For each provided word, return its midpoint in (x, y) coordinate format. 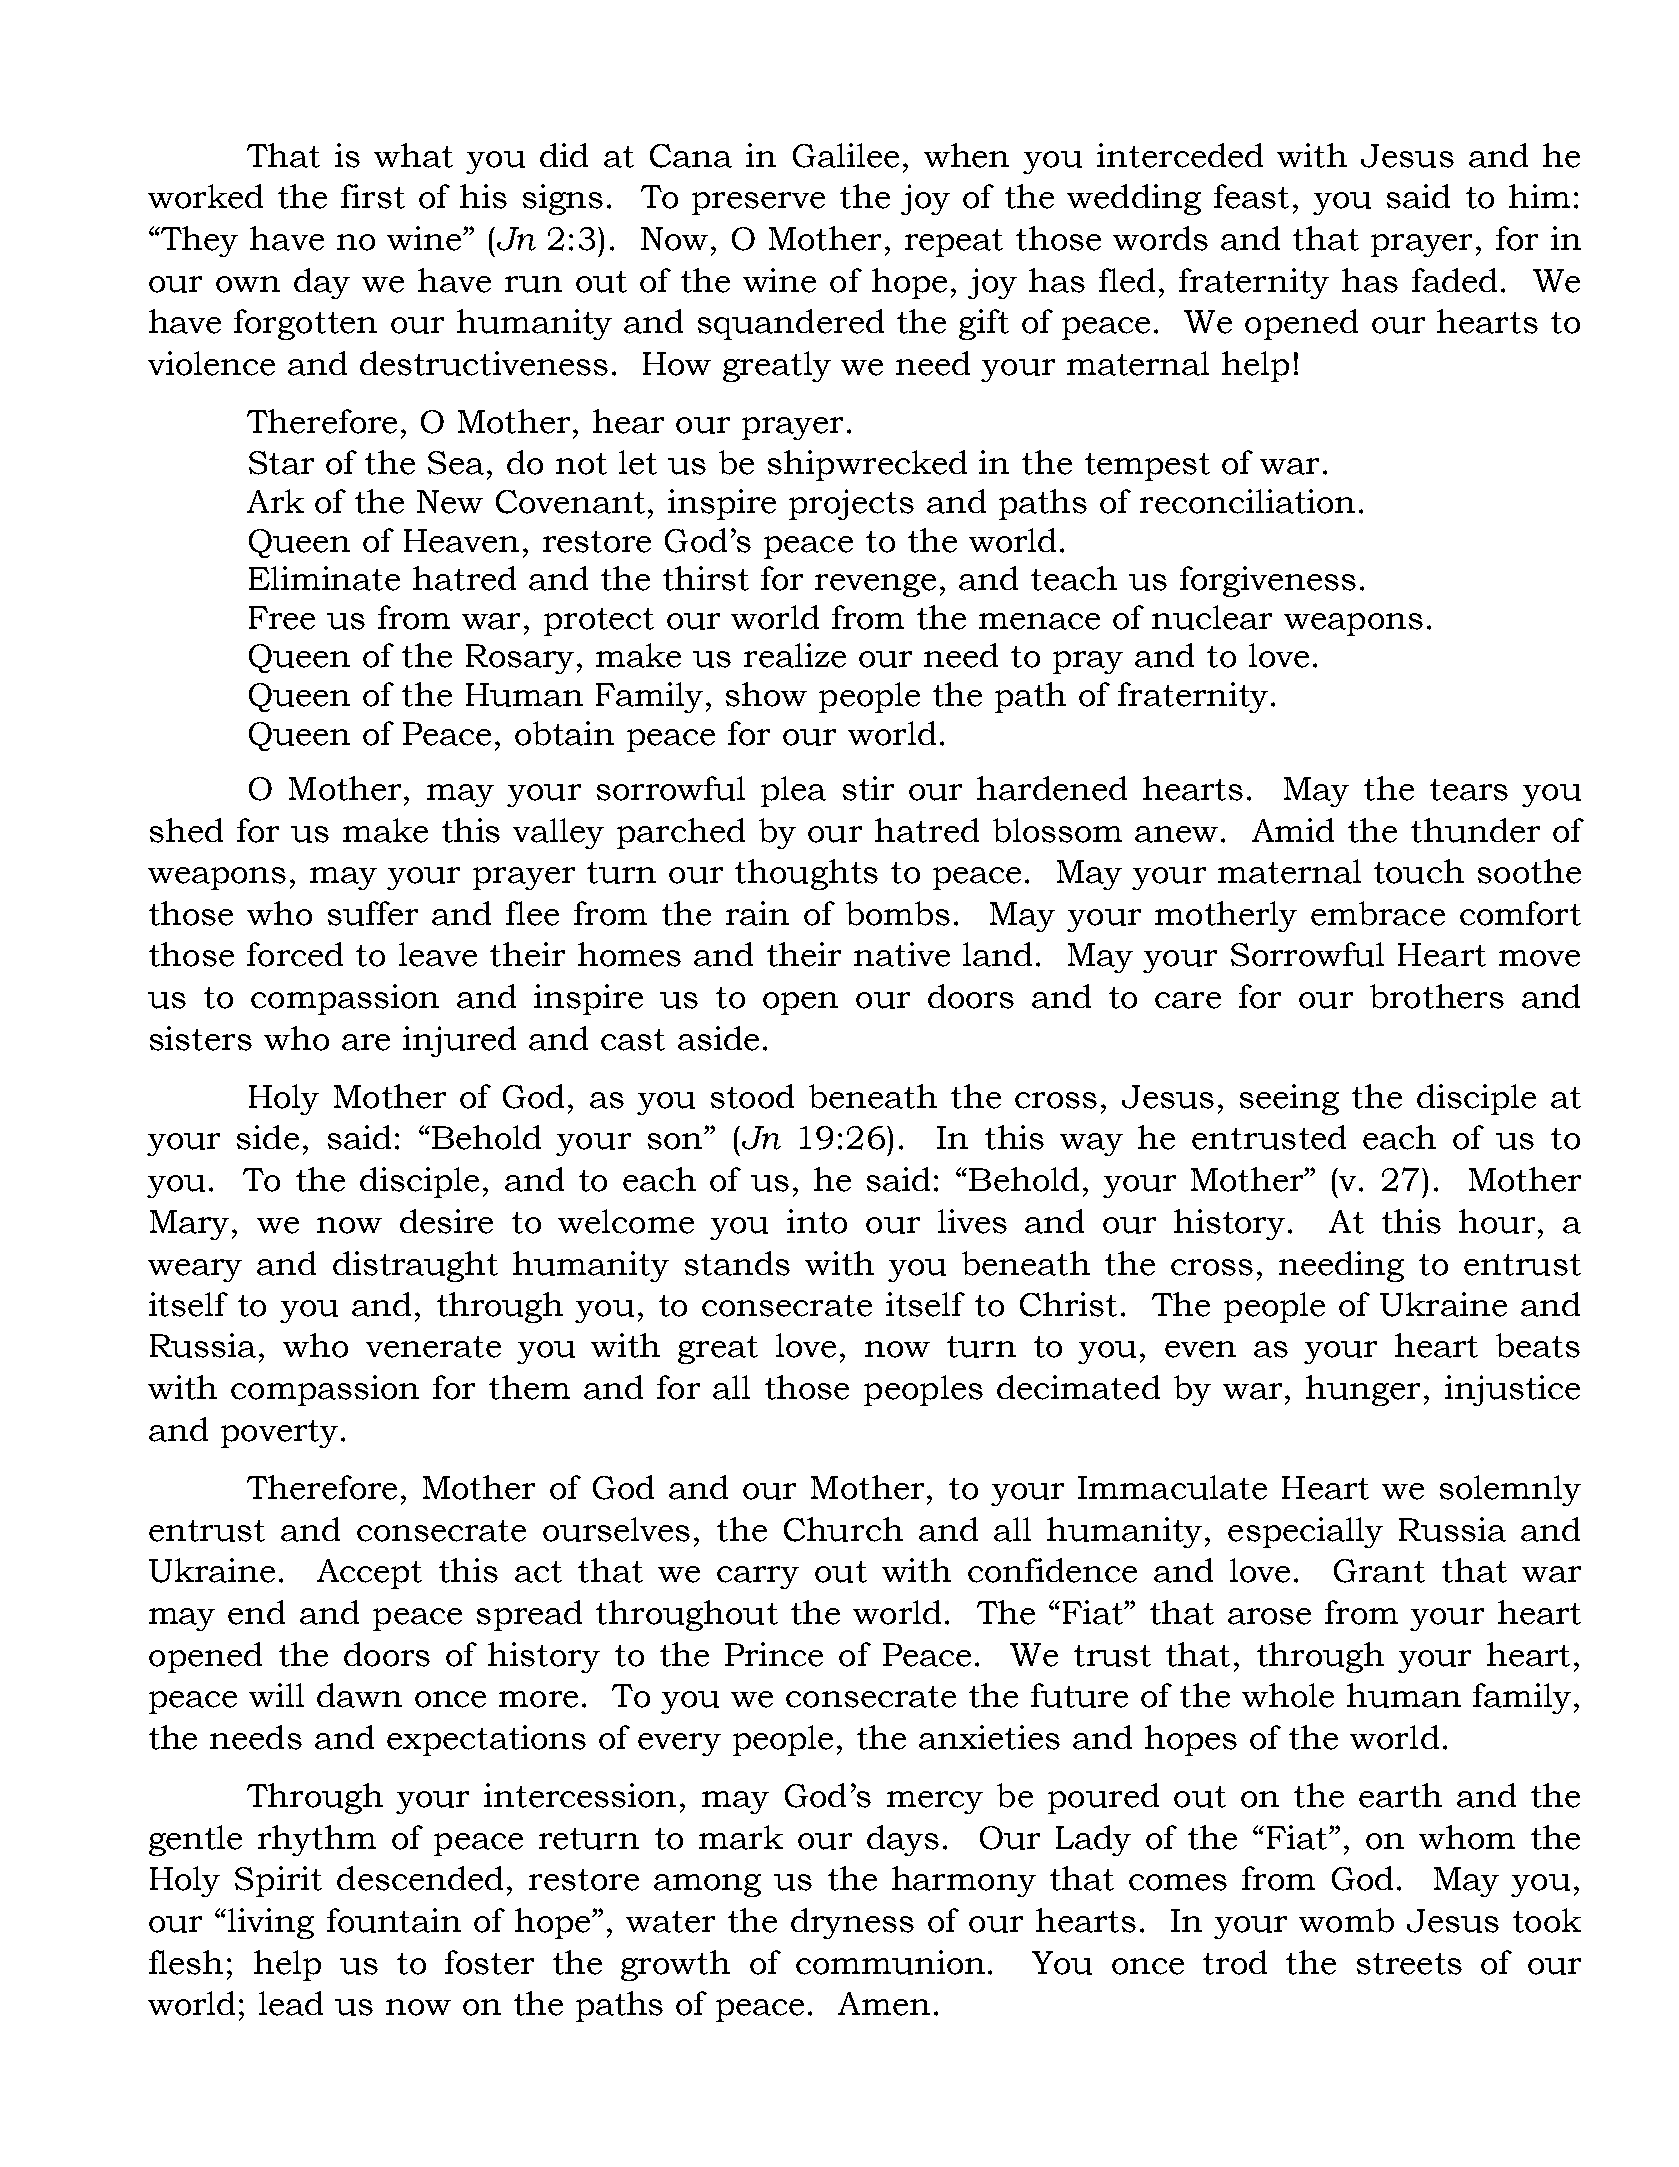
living (271, 1923)
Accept (369, 1574)
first (373, 196)
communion (890, 1962)
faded (1454, 280)
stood (752, 1096)
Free (282, 618)
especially (1305, 1532)
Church (843, 1529)
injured (459, 1041)
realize (795, 655)
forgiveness (1268, 581)
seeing (1289, 1099)
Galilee (846, 155)
